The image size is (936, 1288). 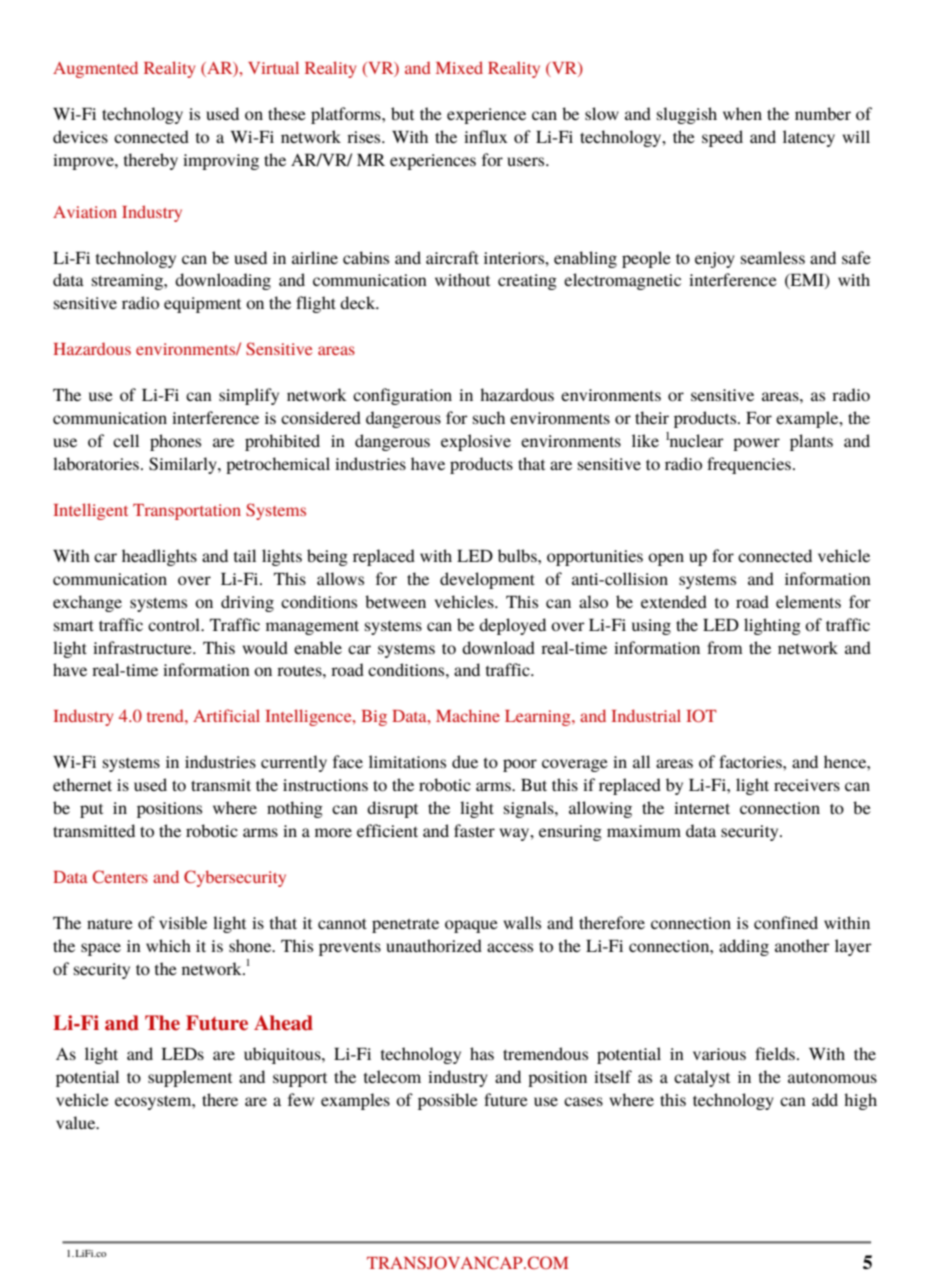 What do you see at coordinates (190, 1078) in the image?
I see `supplement` at bounding box center [190, 1078].
